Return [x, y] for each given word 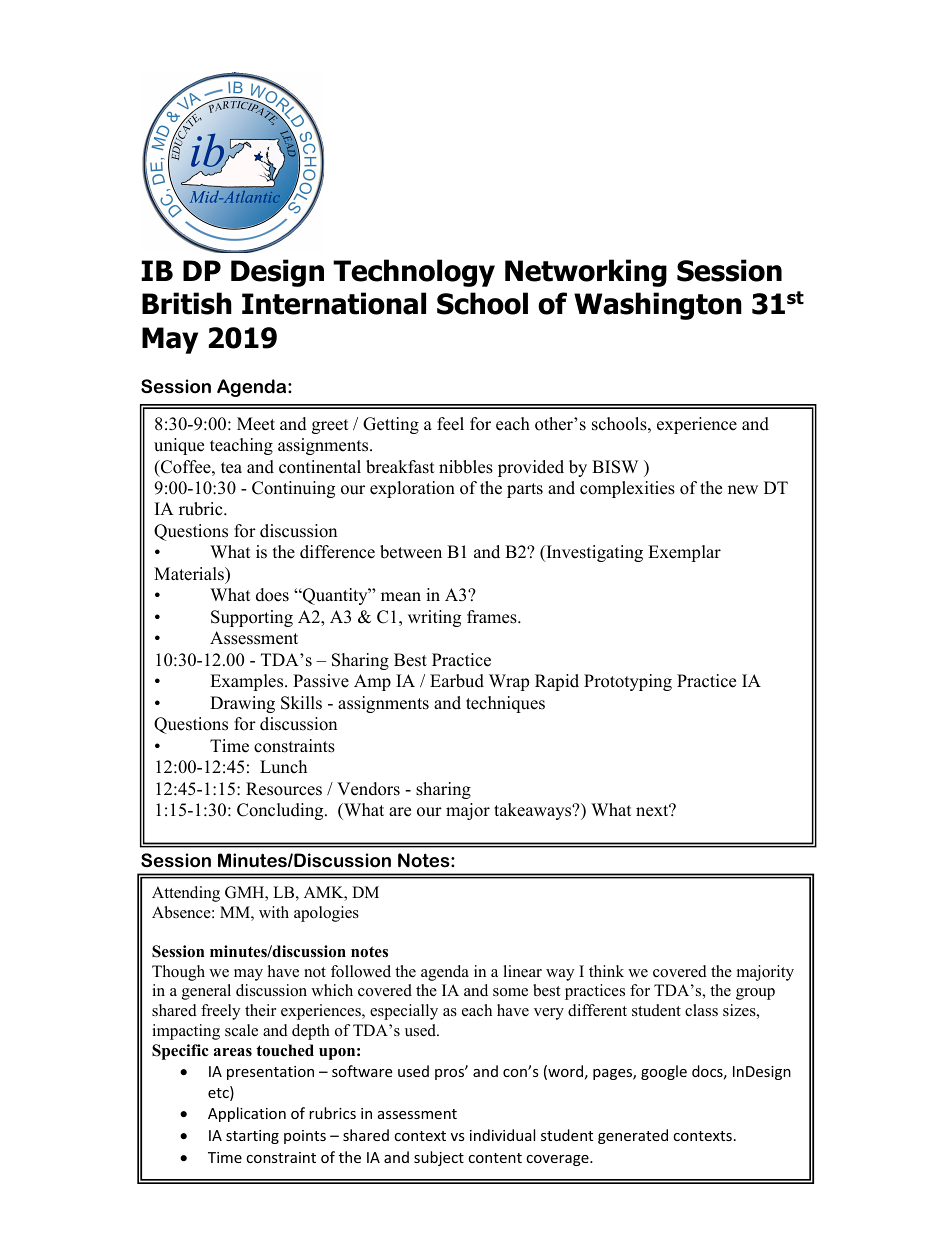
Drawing [242, 704]
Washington [658, 306]
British [187, 303]
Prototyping [628, 682]
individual [502, 1135]
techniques [505, 704]
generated [633, 1136]
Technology [414, 273]
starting [252, 1137]
